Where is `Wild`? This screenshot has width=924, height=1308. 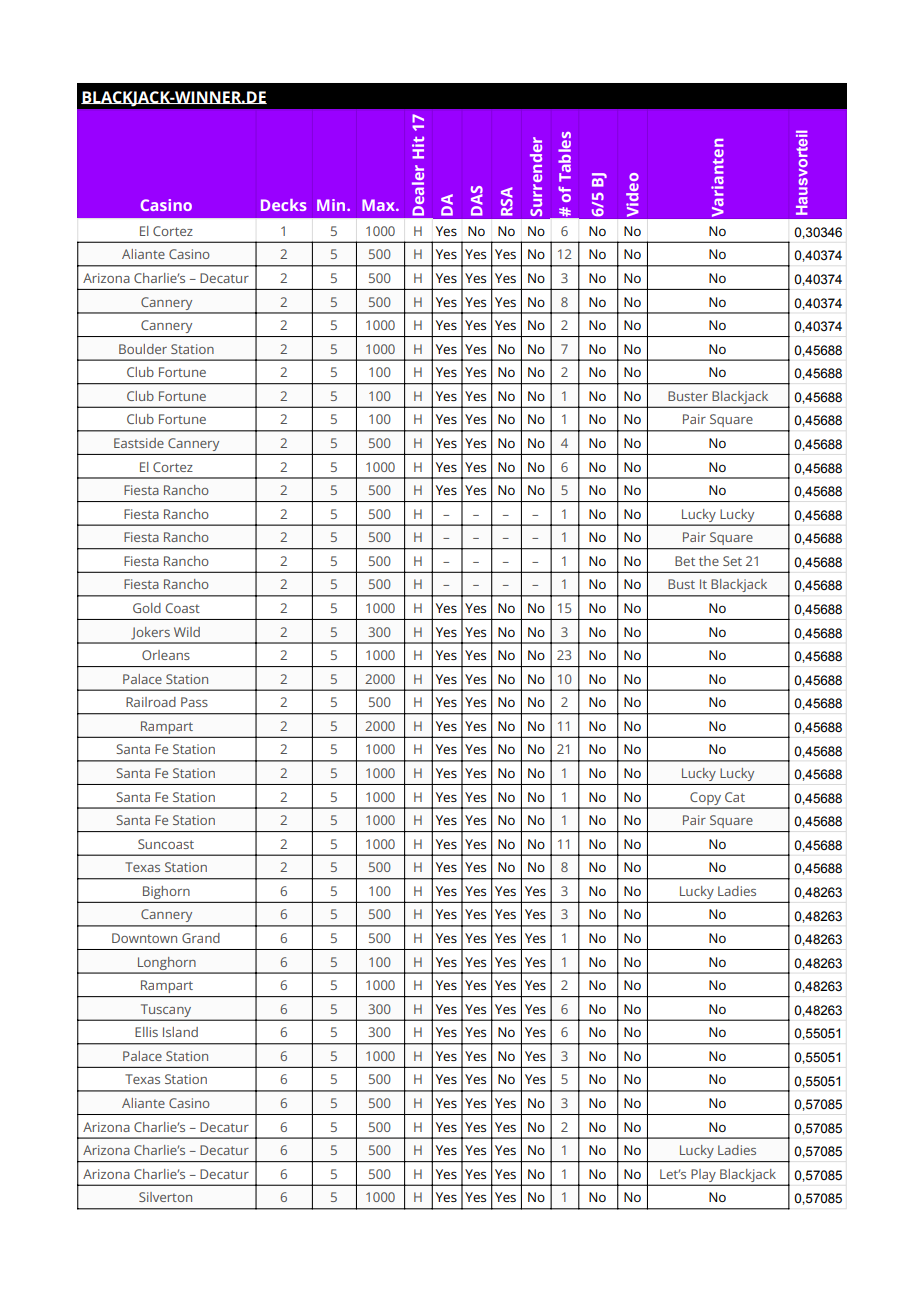
Wild is located at coordinates (187, 632).
